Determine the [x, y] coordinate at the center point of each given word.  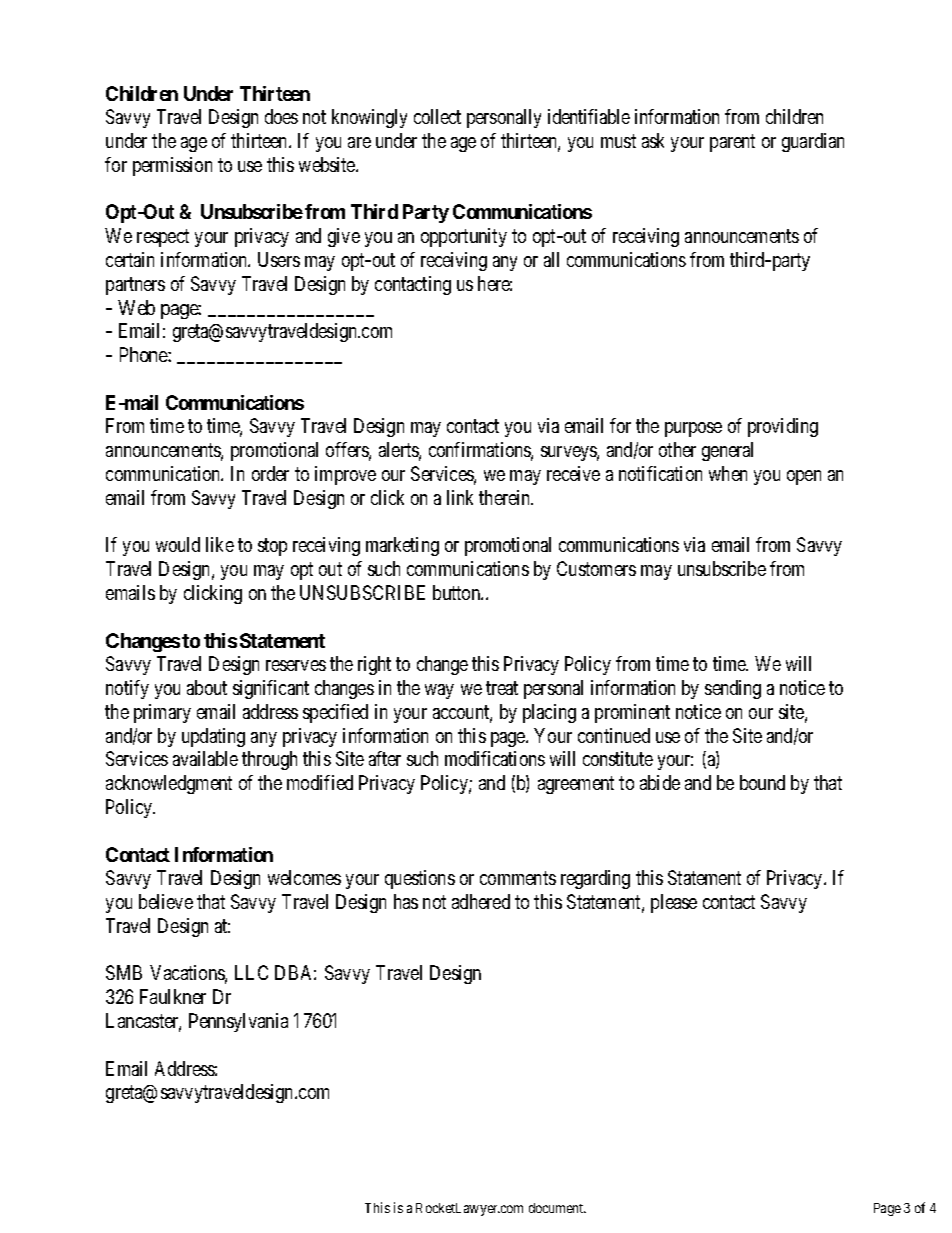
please [674, 903]
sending [733, 689]
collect [437, 116]
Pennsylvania [238, 1022]
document [557, 1208]
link [460, 497]
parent [732, 143]
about [207, 687]
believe [166, 901]
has [406, 901]
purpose [693, 429]
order [270, 473]
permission [172, 166]
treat [502, 688]
